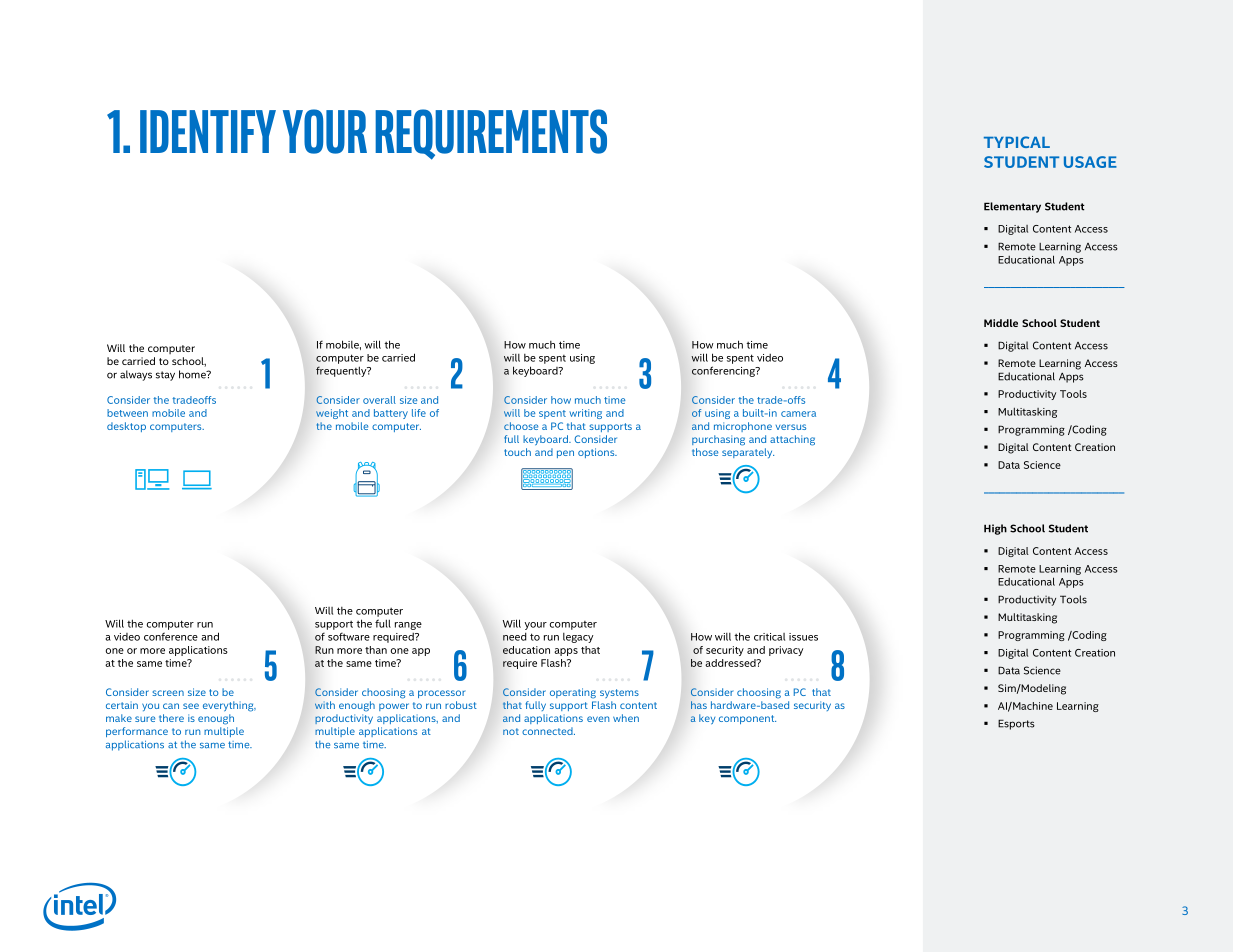 The height and width of the page is (952, 1233). Describe the element at coordinates (229, 706) in the page. I see `everything` at that location.
